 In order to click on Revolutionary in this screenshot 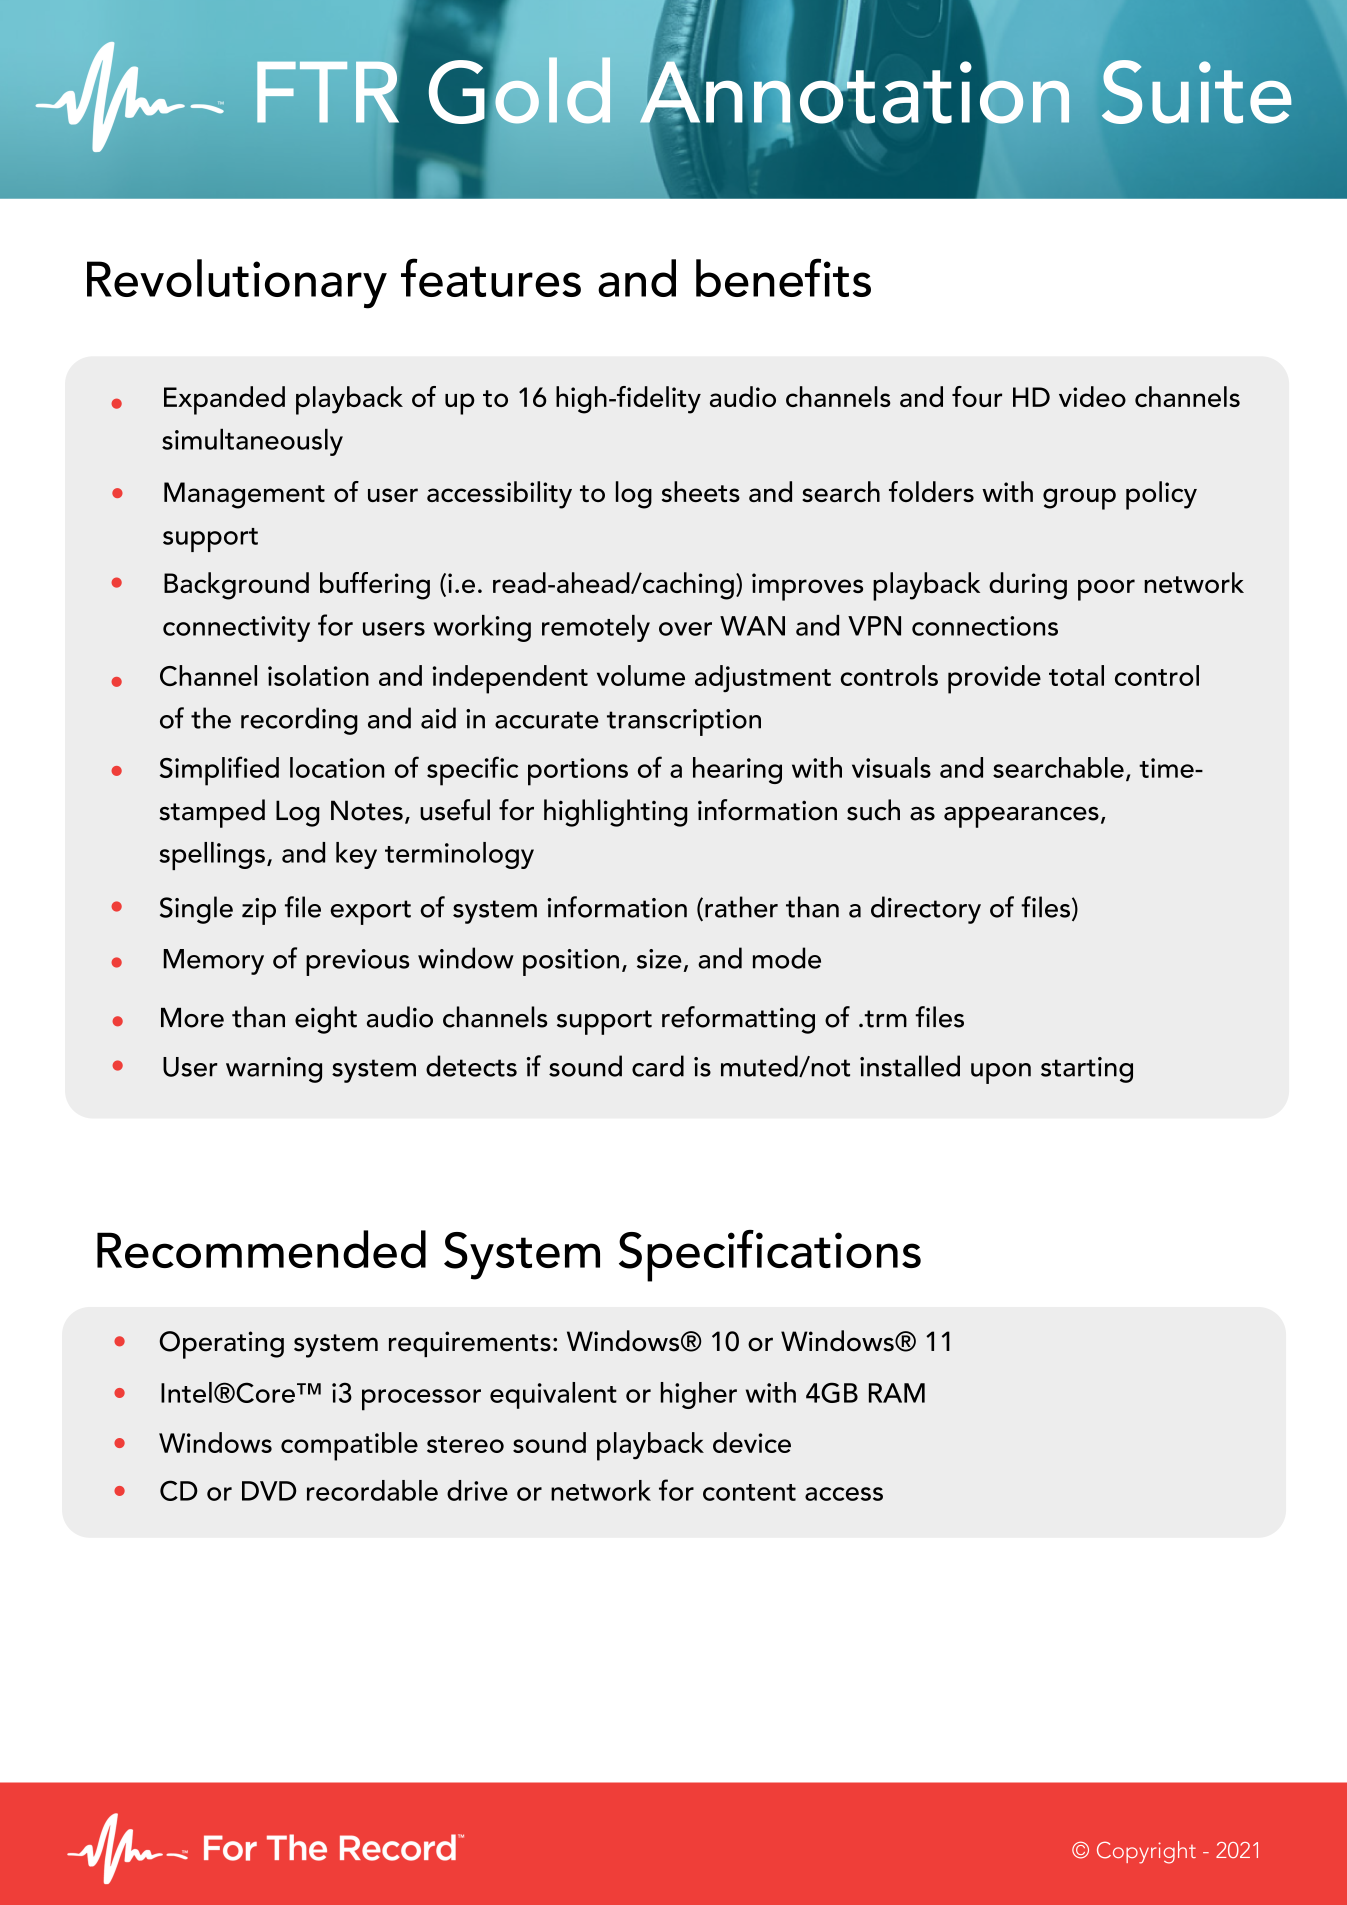, I will do `click(237, 284)`.
